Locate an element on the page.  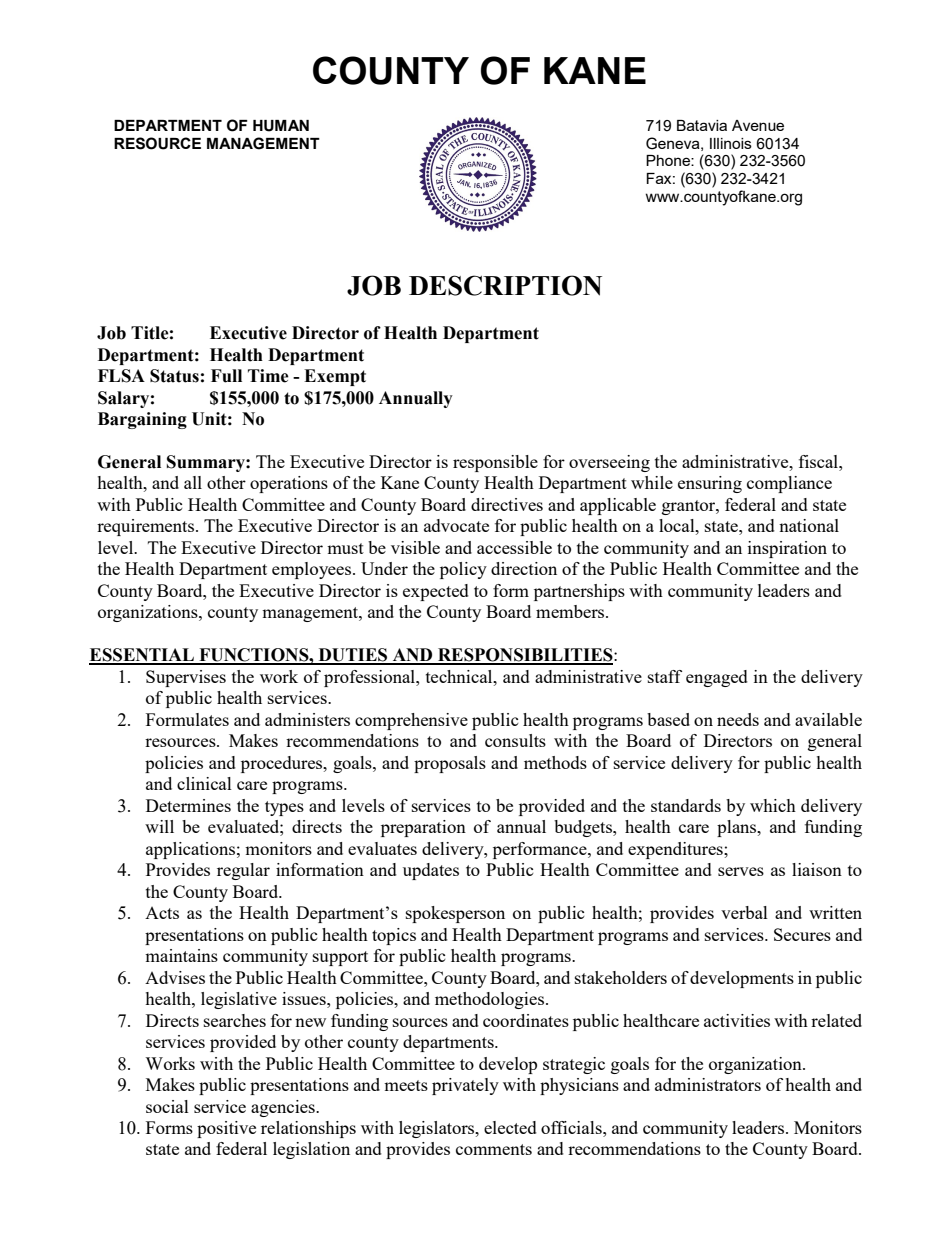
Supervises is located at coordinates (186, 678).
